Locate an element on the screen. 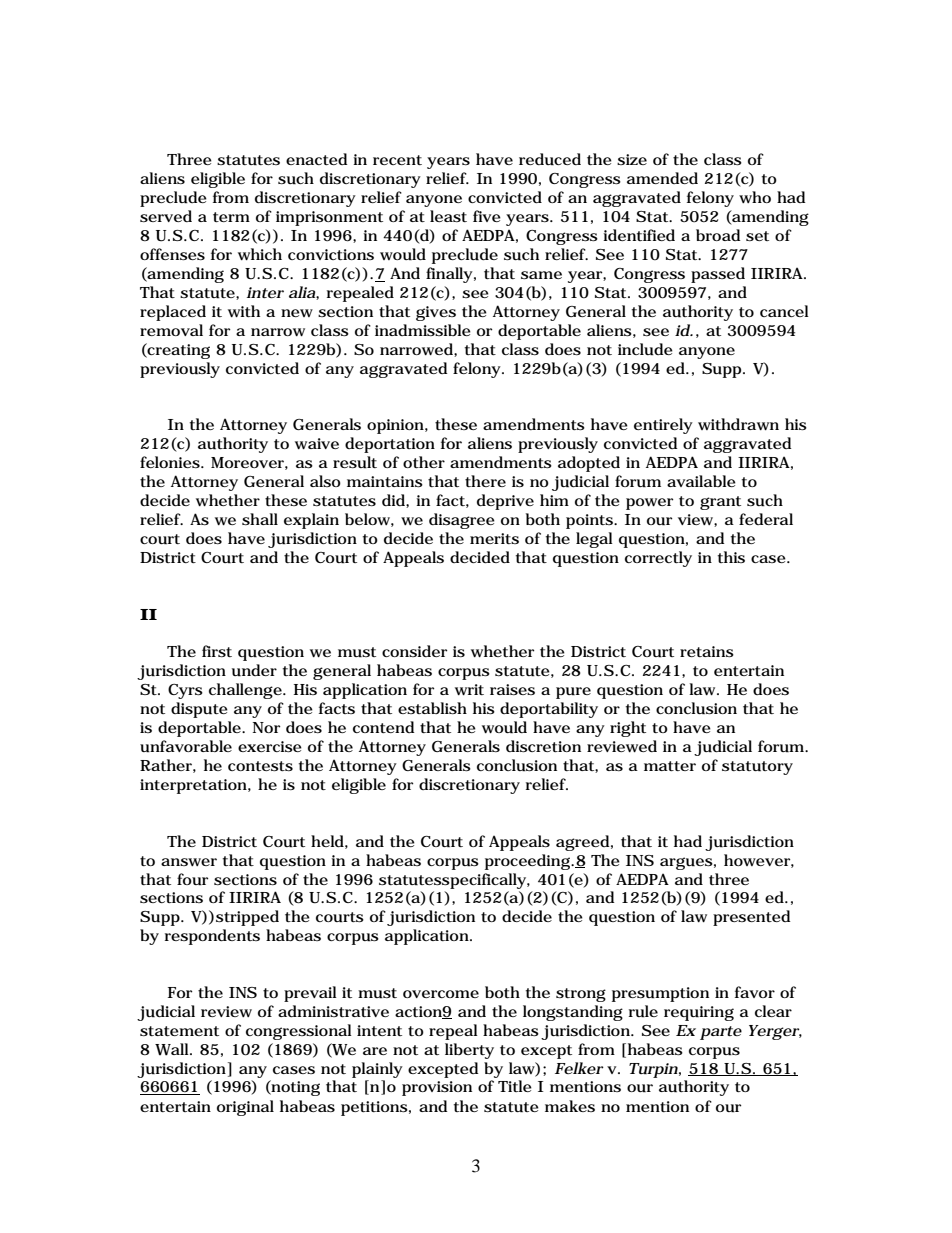 This screenshot has height=1233, width=952. original is located at coordinates (245, 1108).
